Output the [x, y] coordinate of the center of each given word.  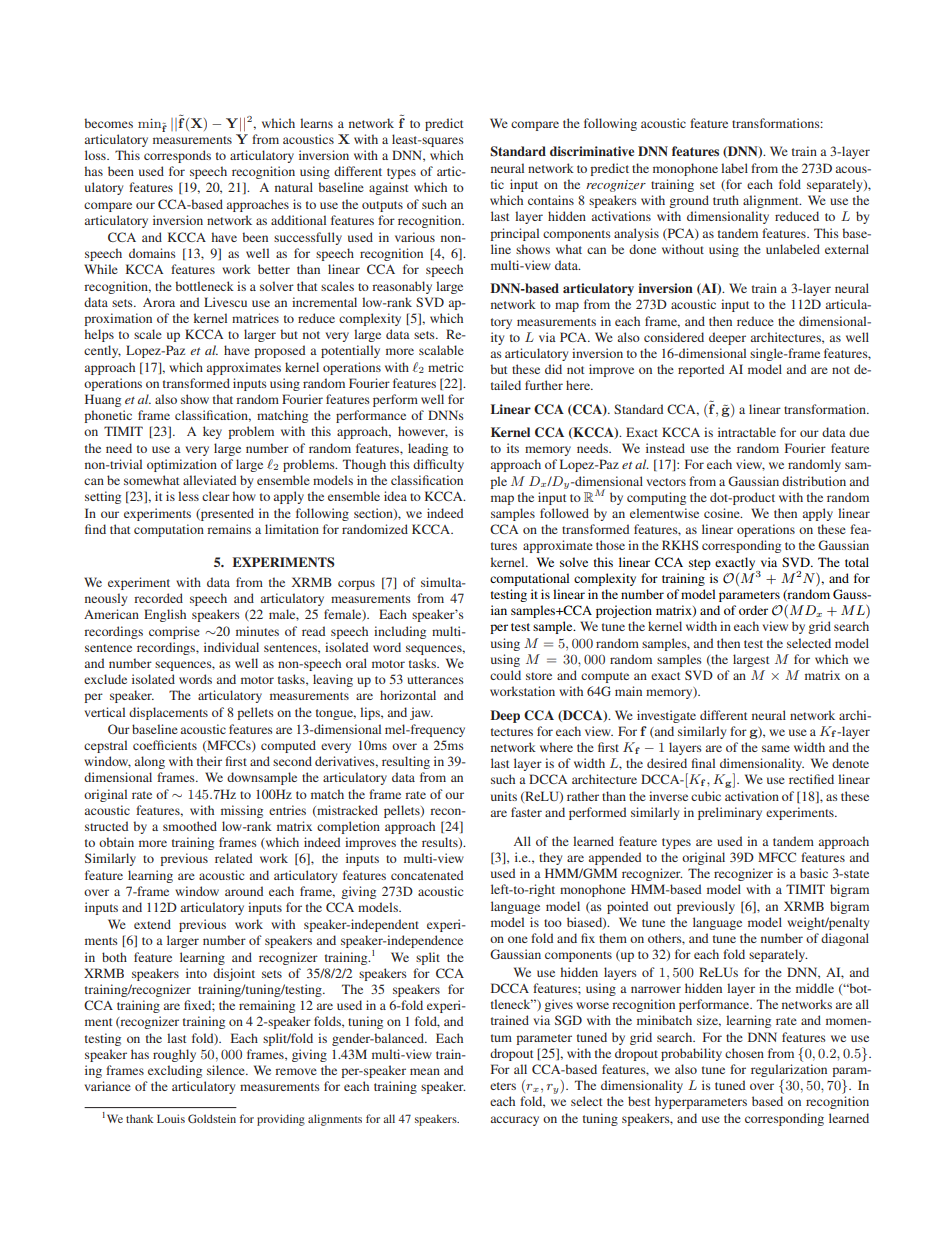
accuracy [515, 1121]
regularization [789, 1072]
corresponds [177, 156]
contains [551, 200]
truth [726, 200]
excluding [175, 1071]
